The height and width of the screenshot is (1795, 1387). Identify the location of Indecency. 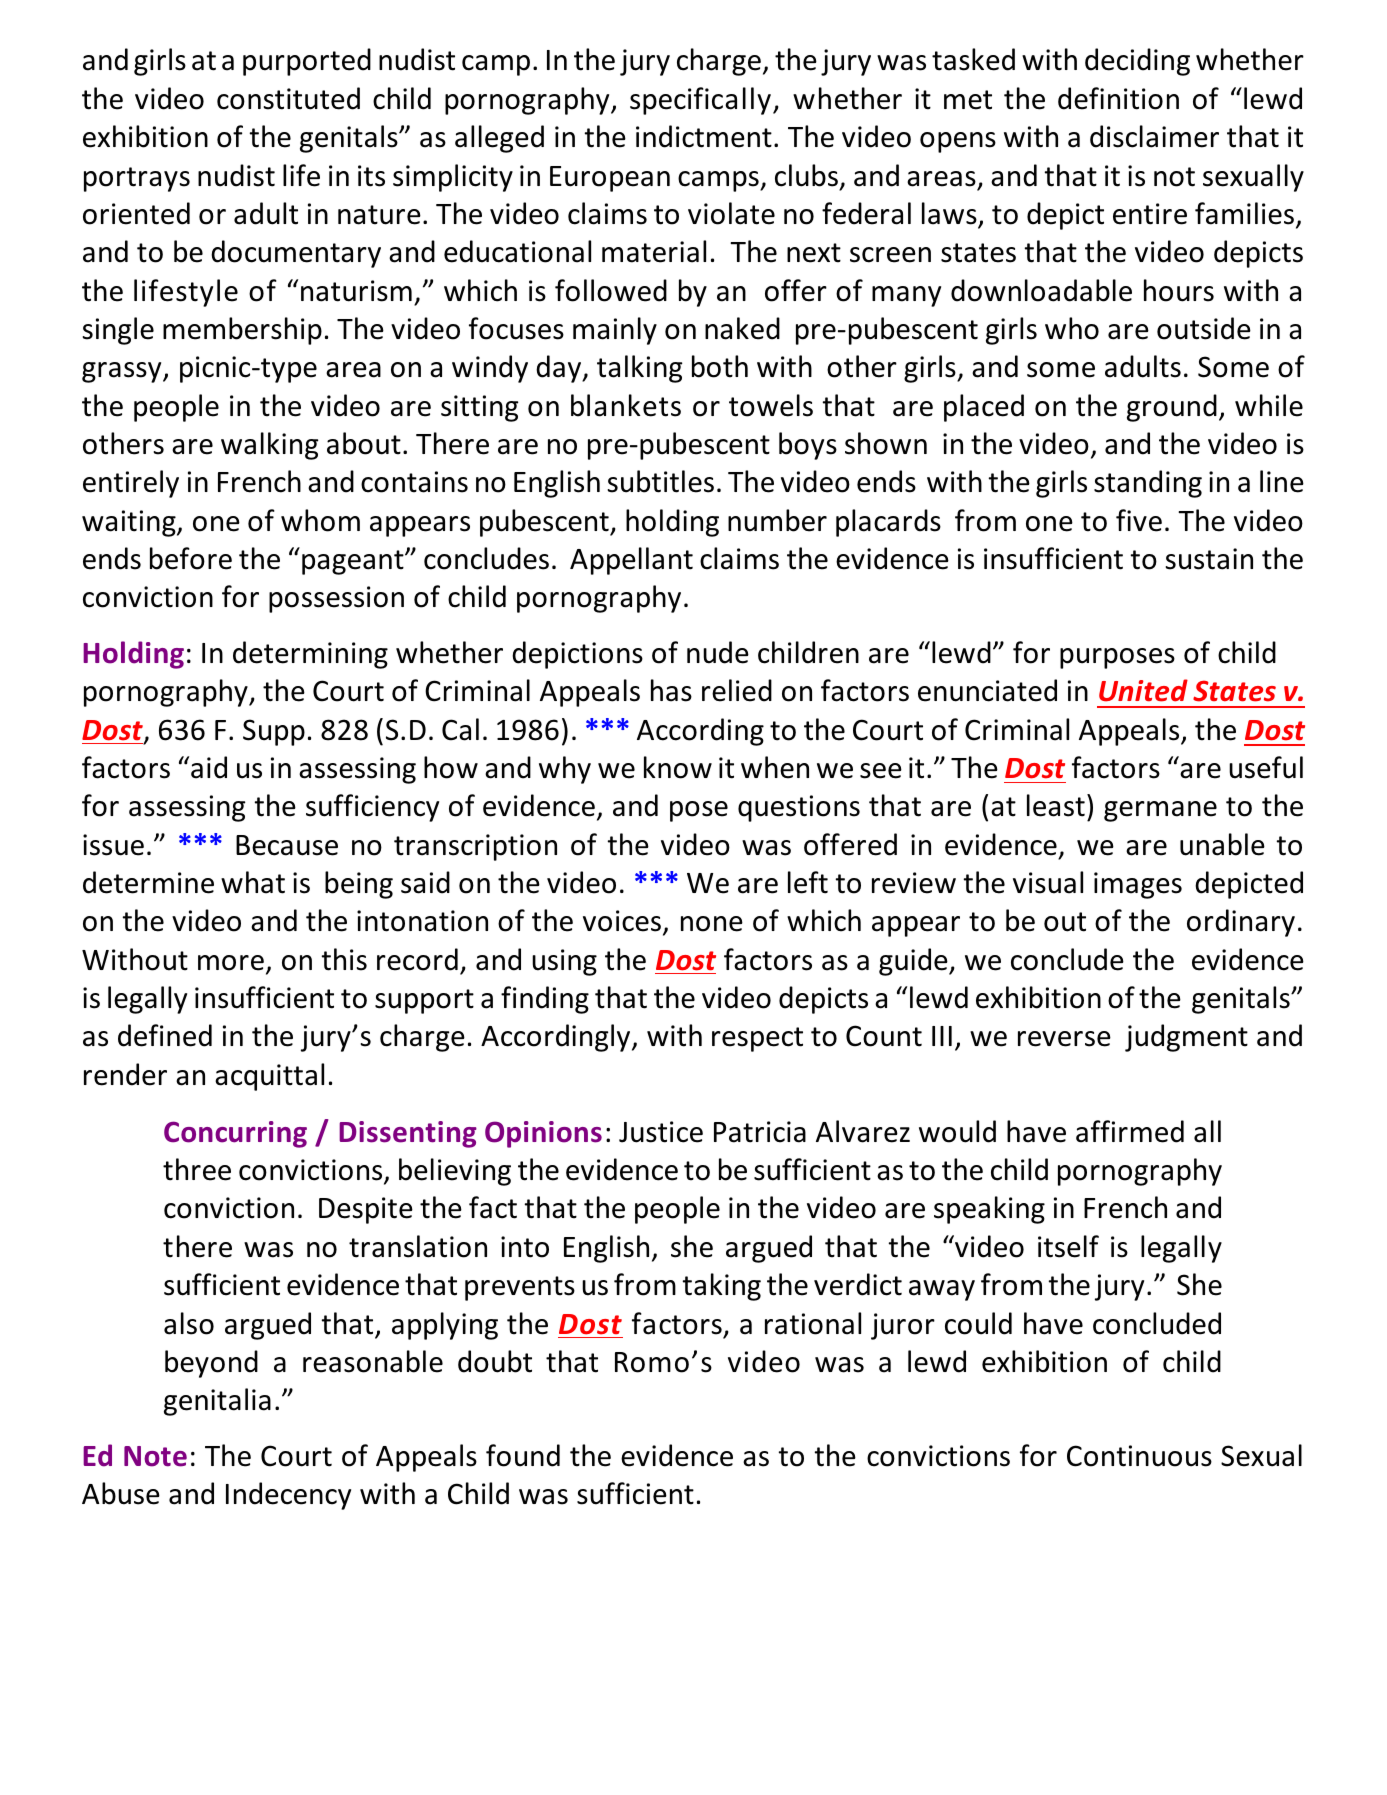
(288, 1496).
